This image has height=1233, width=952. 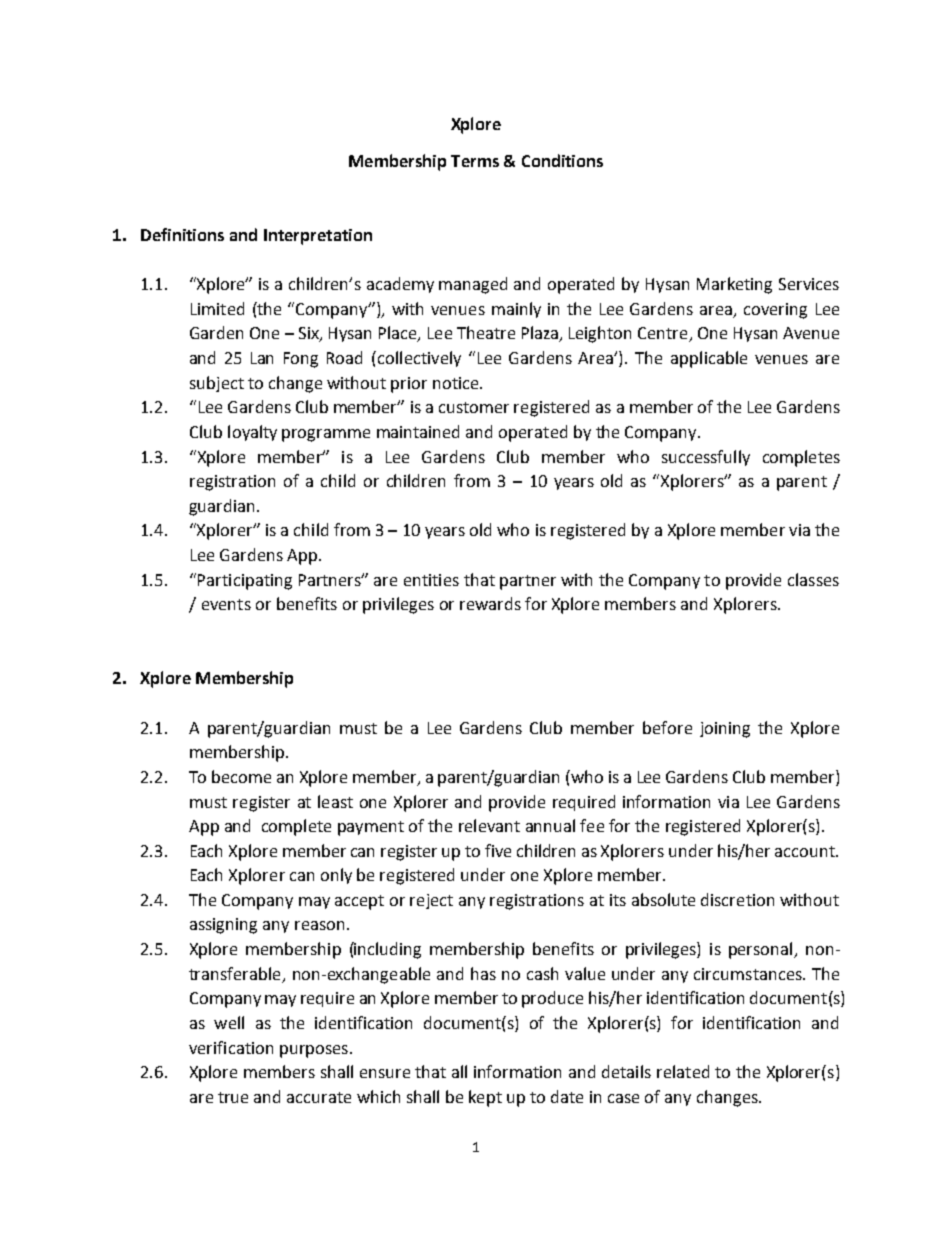 What do you see at coordinates (318, 237) in the image?
I see `Interpretation` at bounding box center [318, 237].
